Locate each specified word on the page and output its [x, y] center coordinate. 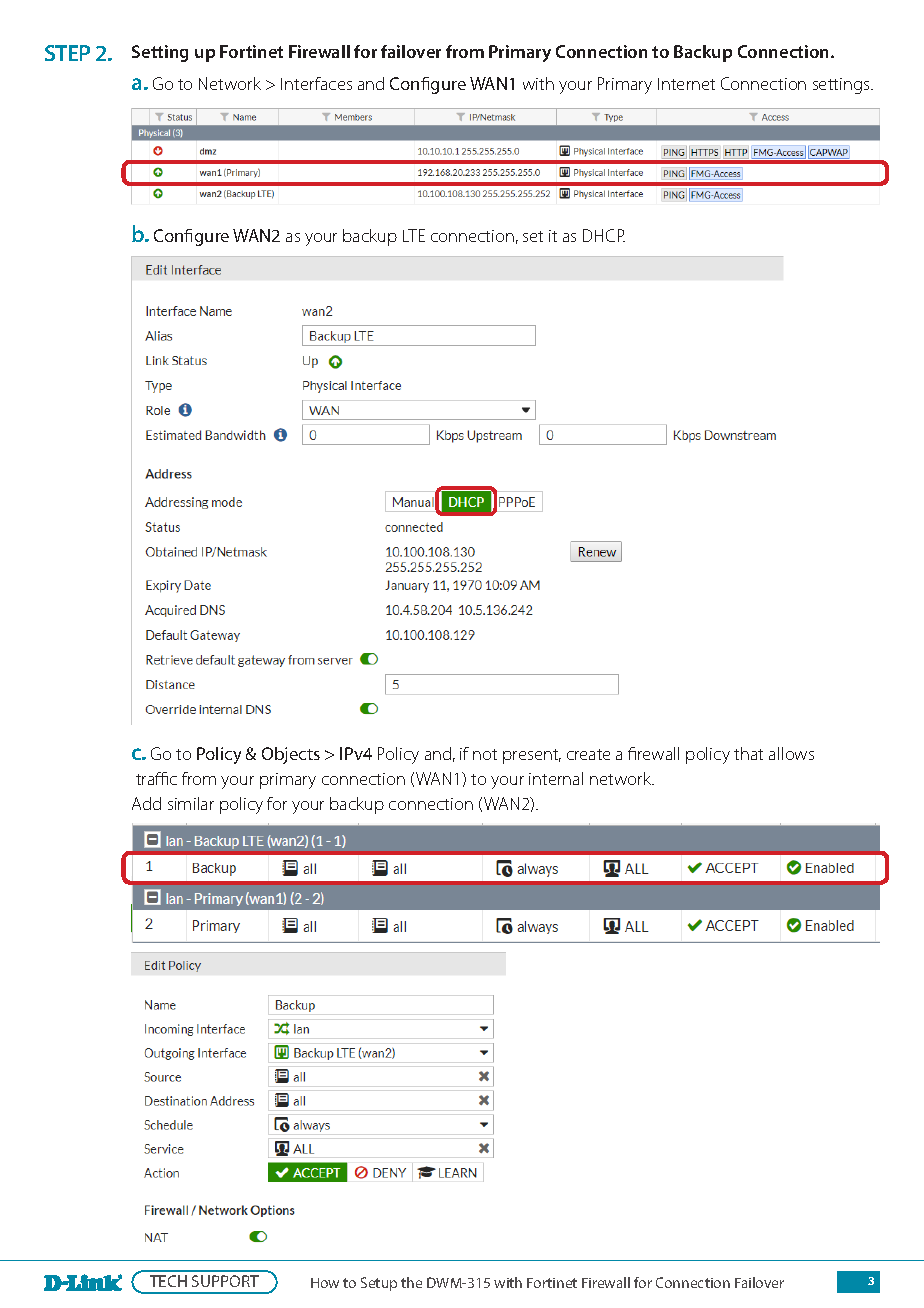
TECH [168, 1281]
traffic [156, 778]
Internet [686, 84]
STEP [67, 53]
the [411, 1282]
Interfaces [316, 83]
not [485, 754]
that [748, 753]
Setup [379, 1284]
